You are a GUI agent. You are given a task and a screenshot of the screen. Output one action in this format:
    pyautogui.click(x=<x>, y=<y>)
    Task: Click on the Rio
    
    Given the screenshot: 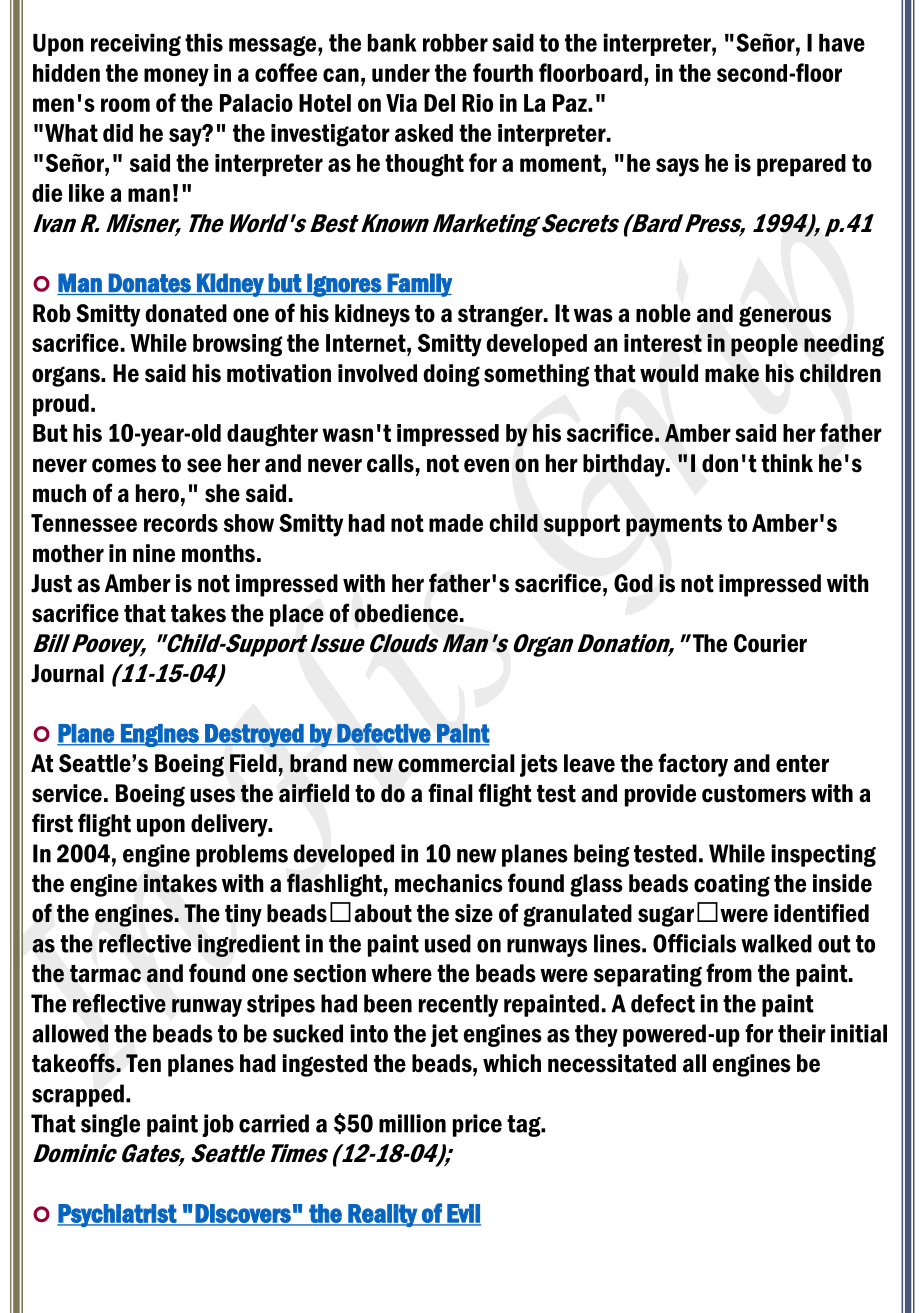 What is the action you would take?
    pyautogui.click(x=477, y=103)
